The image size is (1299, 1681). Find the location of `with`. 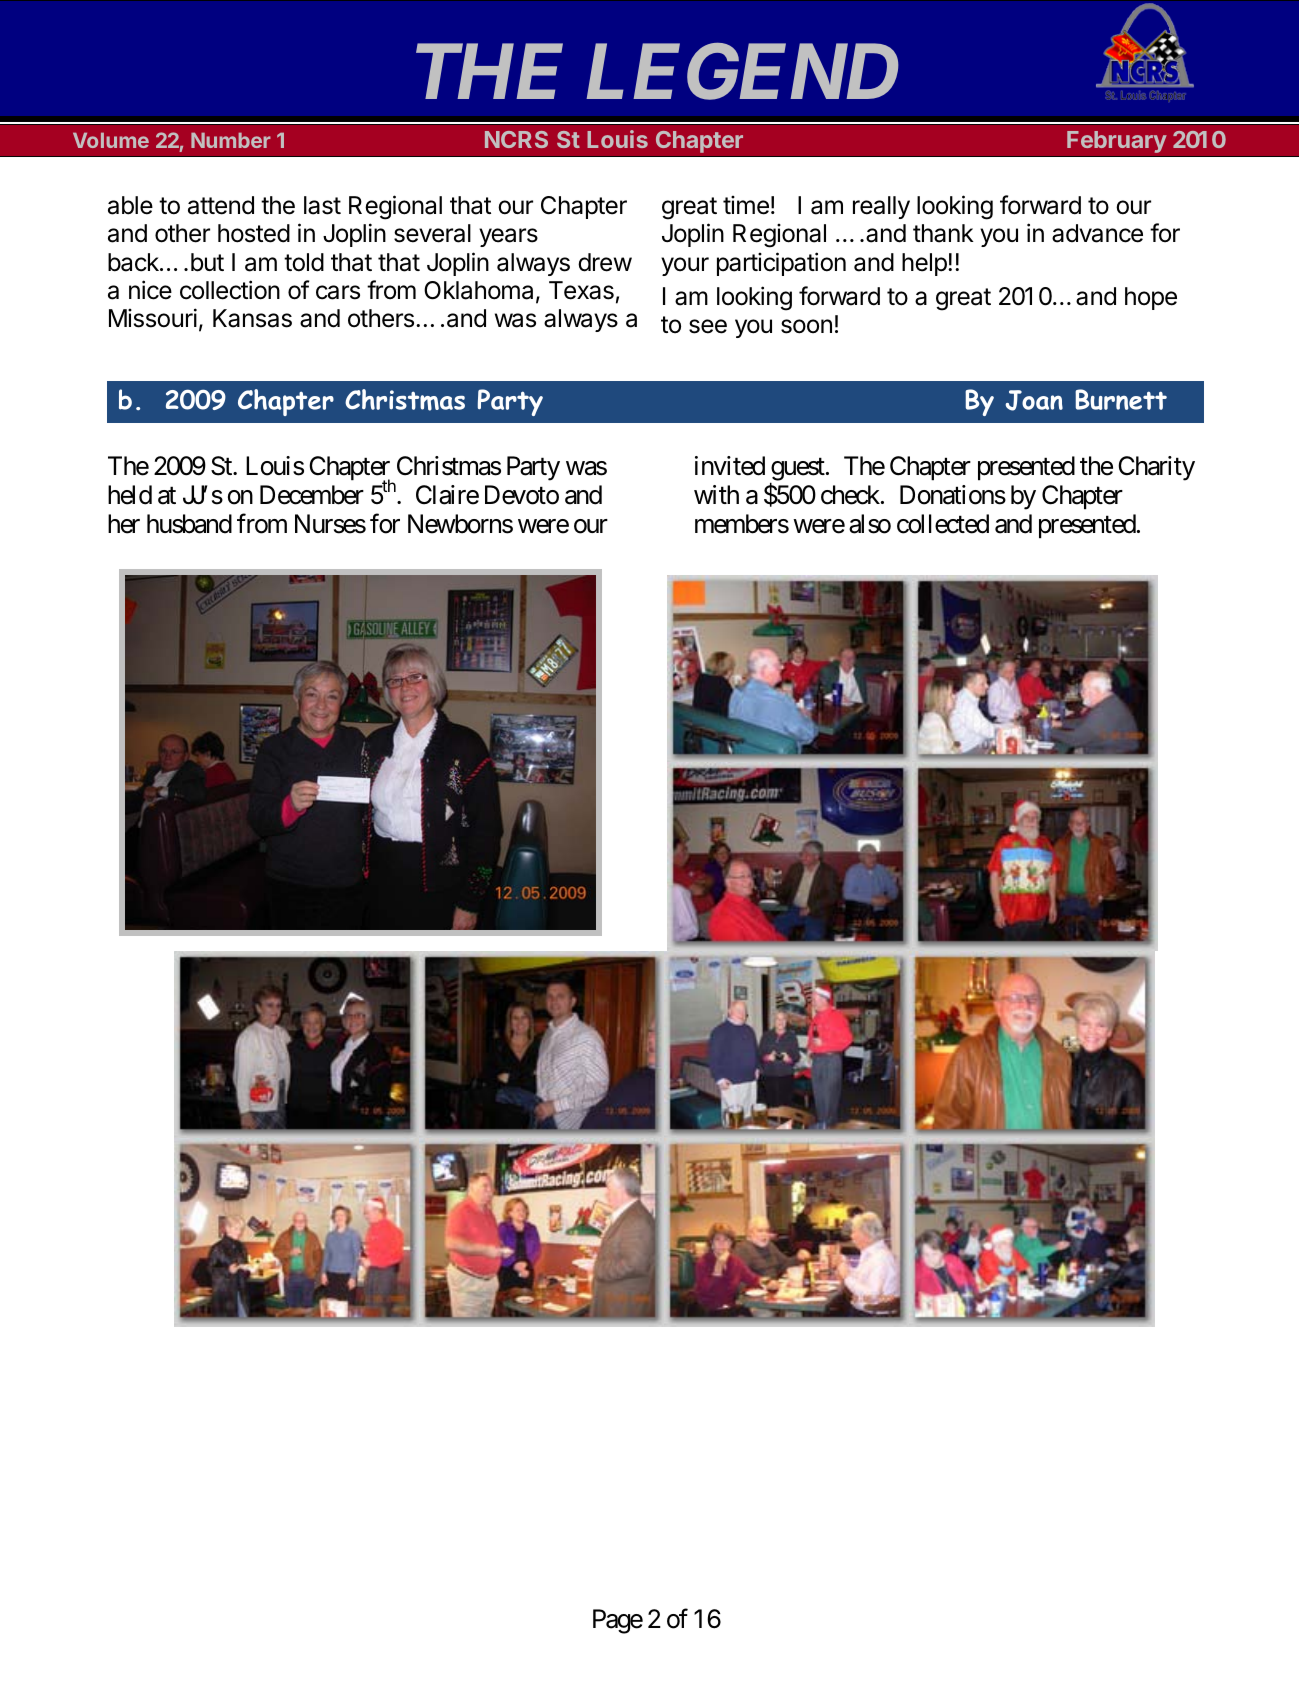

with is located at coordinates (716, 494).
